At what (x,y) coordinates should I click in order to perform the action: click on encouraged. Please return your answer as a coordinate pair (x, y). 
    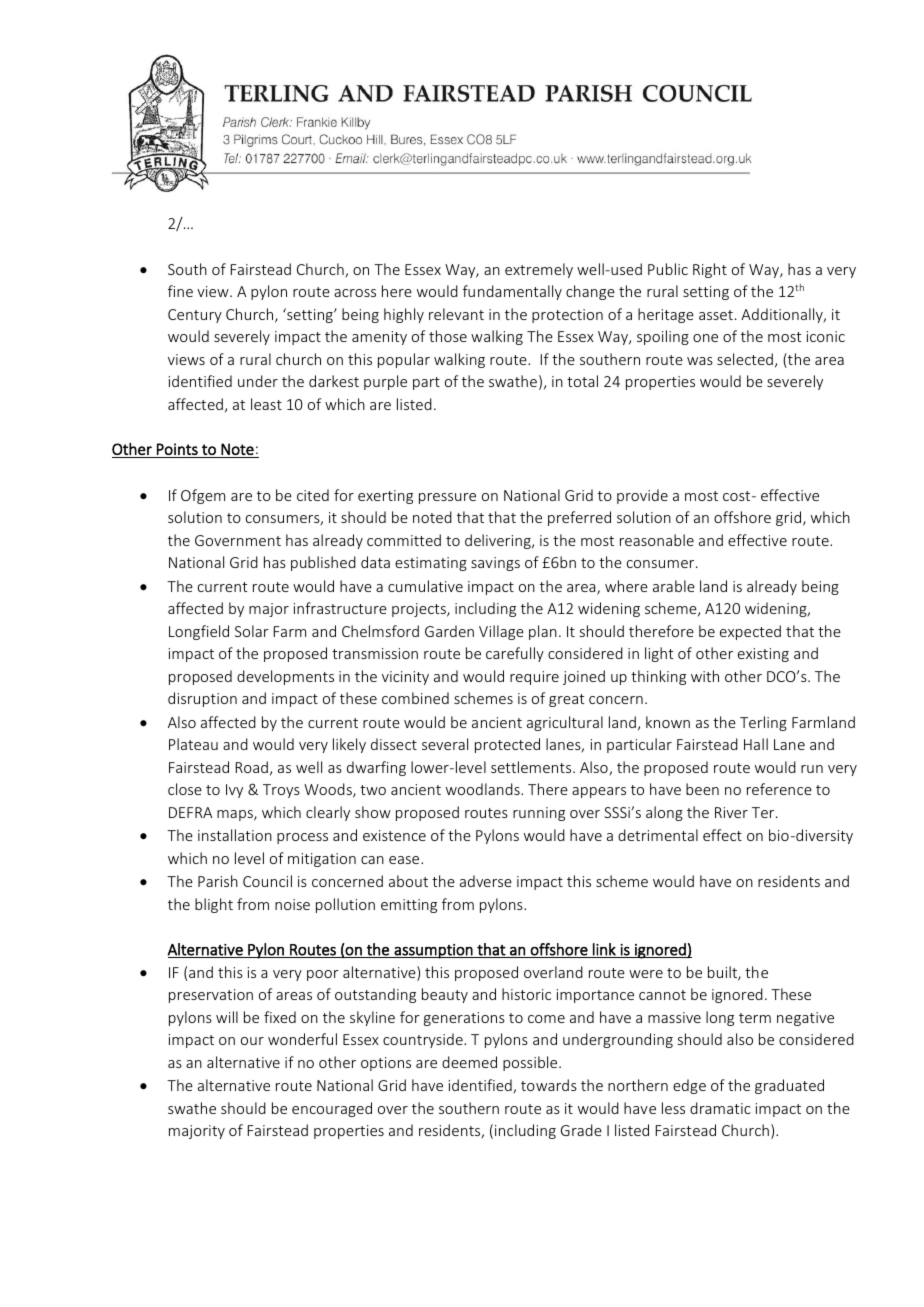
    Looking at the image, I should click on (332, 1109).
